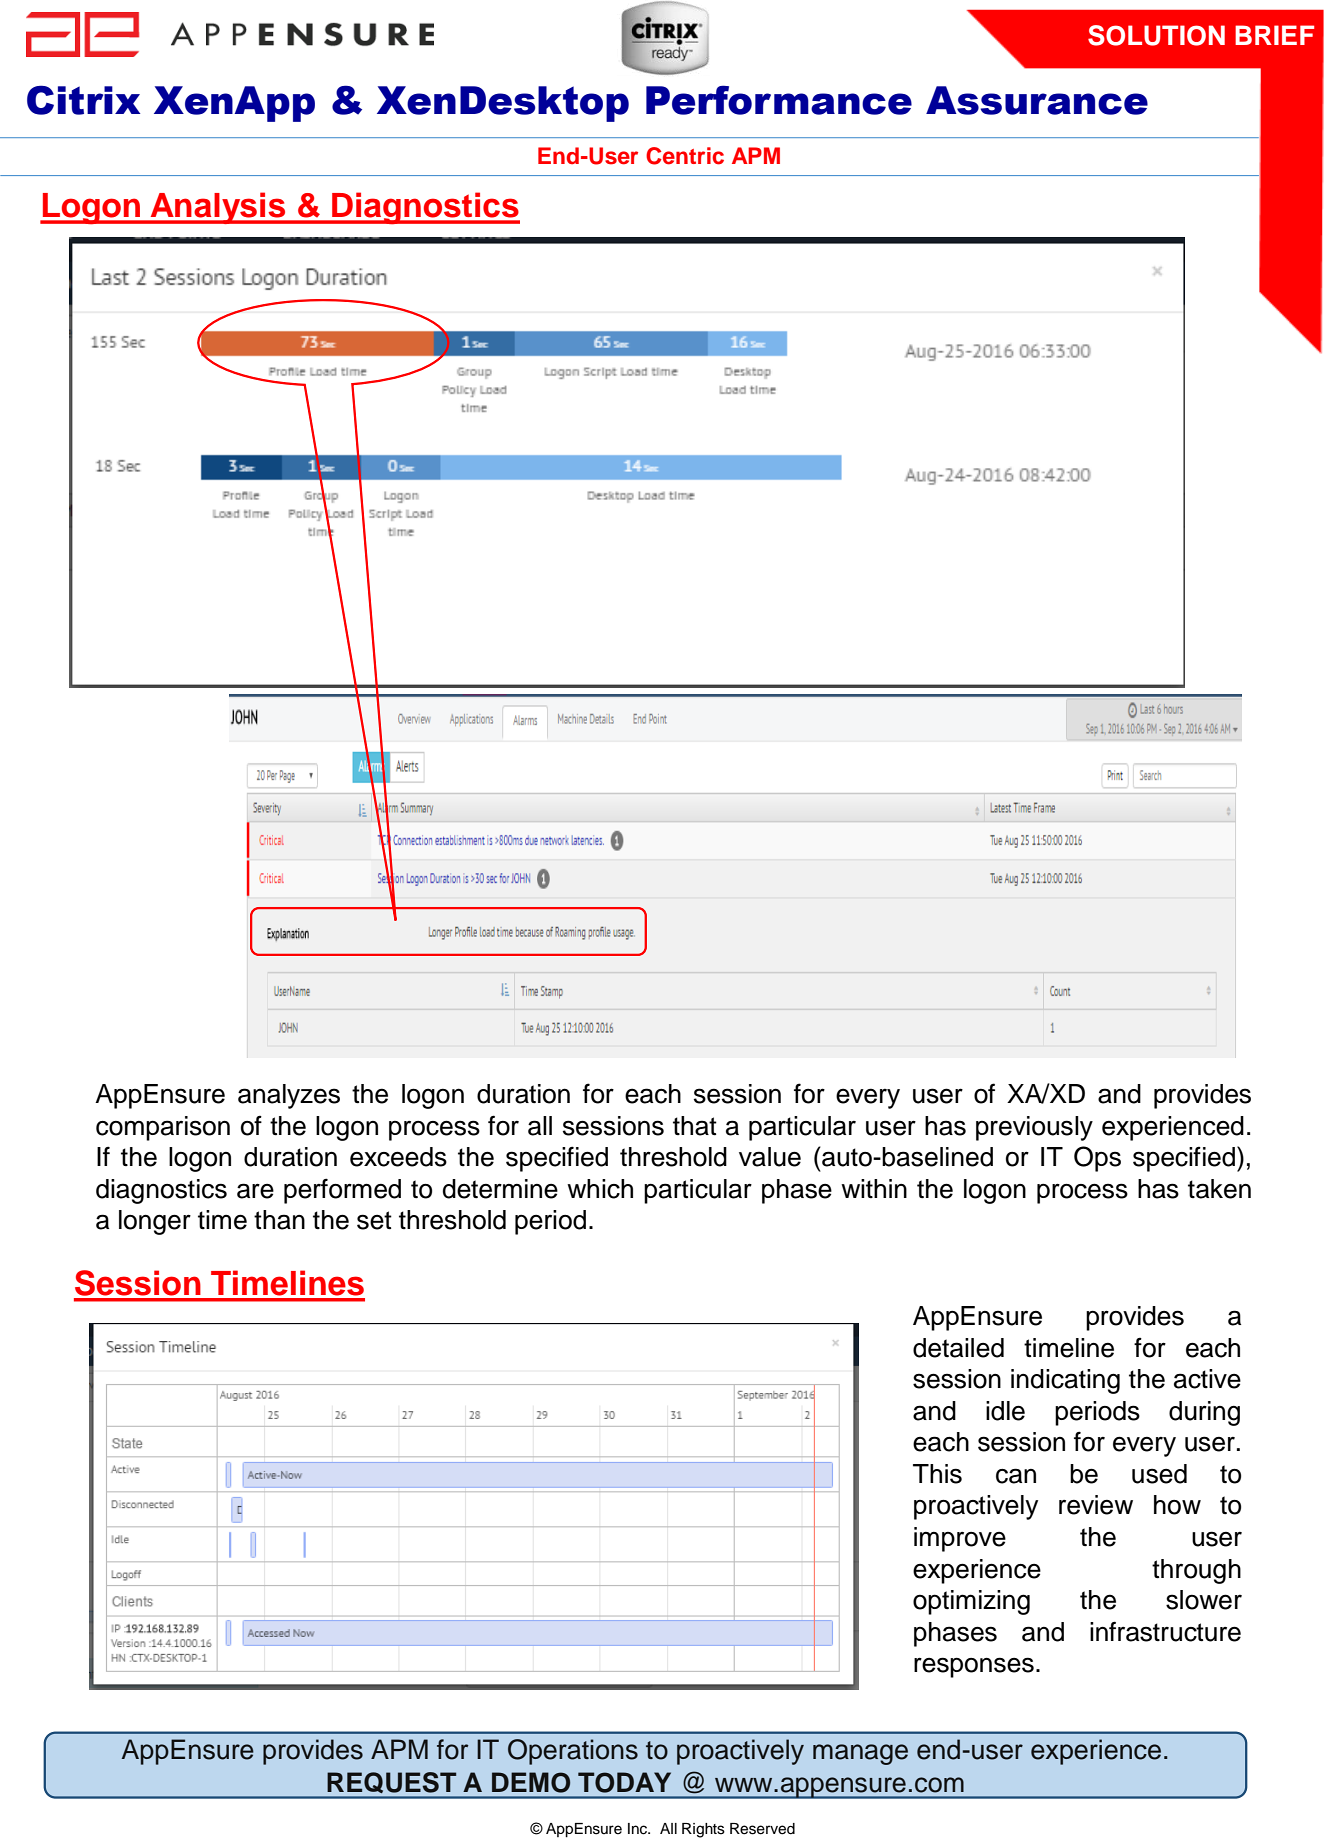 The height and width of the screenshot is (1842, 1326). What do you see at coordinates (392, 1782) in the screenshot?
I see `REQUEST` at bounding box center [392, 1782].
